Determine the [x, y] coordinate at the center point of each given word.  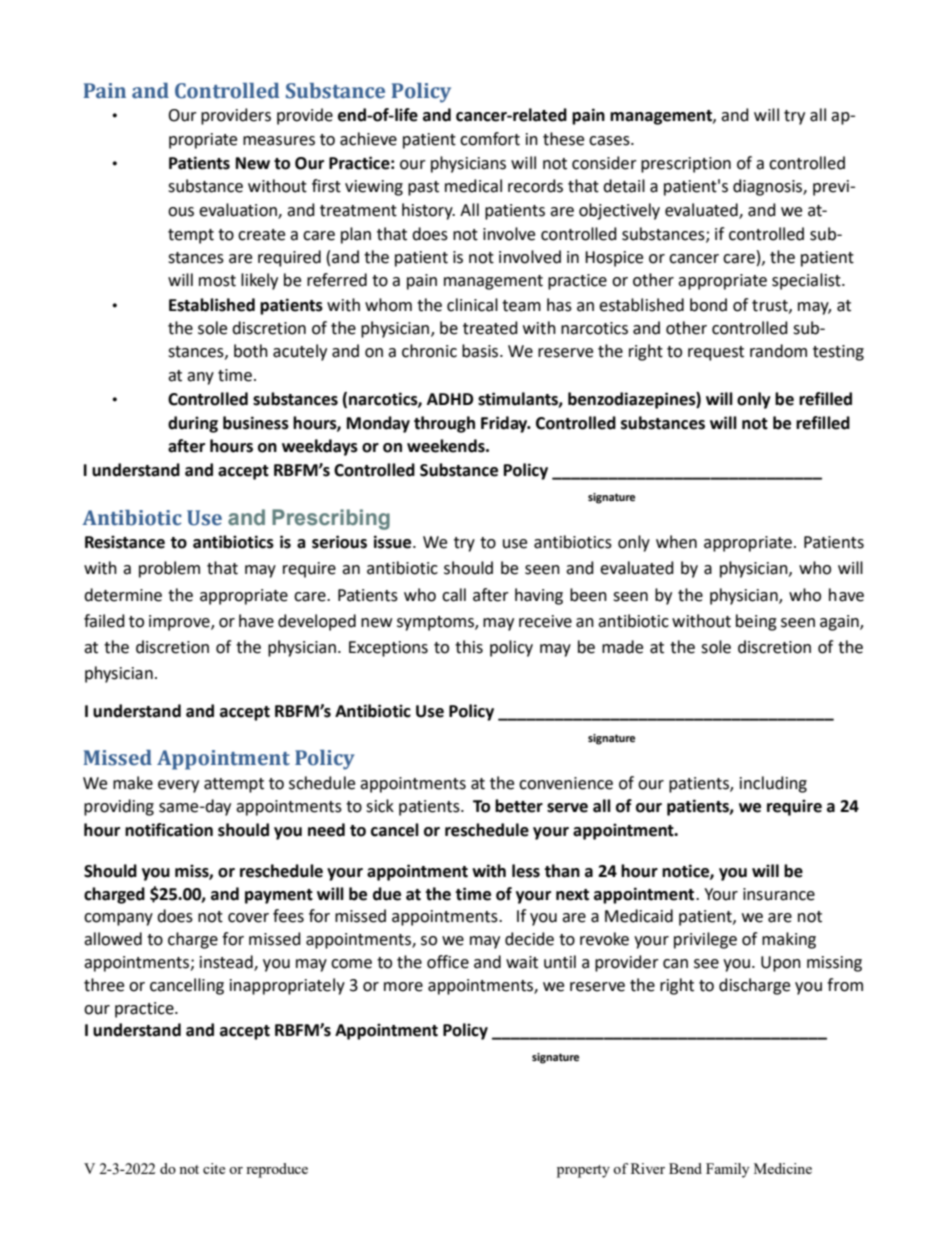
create [261, 235]
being [756, 622]
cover [248, 918]
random [778, 351]
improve [180, 623]
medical [473, 186]
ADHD [450, 399]
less [526, 871]
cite [214, 1168]
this [469, 647]
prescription [686, 165]
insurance [779, 894]
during [193, 424]
